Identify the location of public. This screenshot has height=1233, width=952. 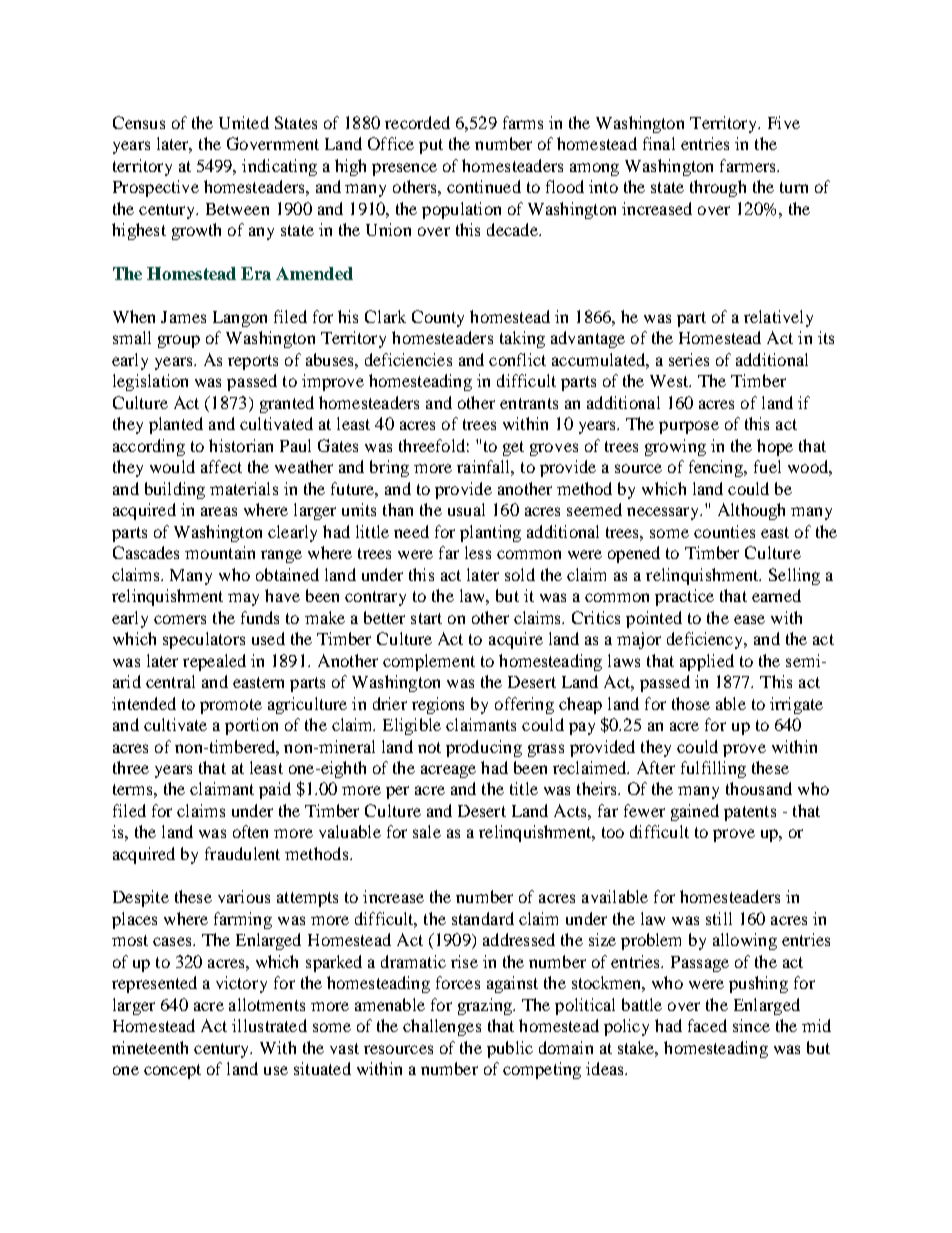
(510, 1049).
